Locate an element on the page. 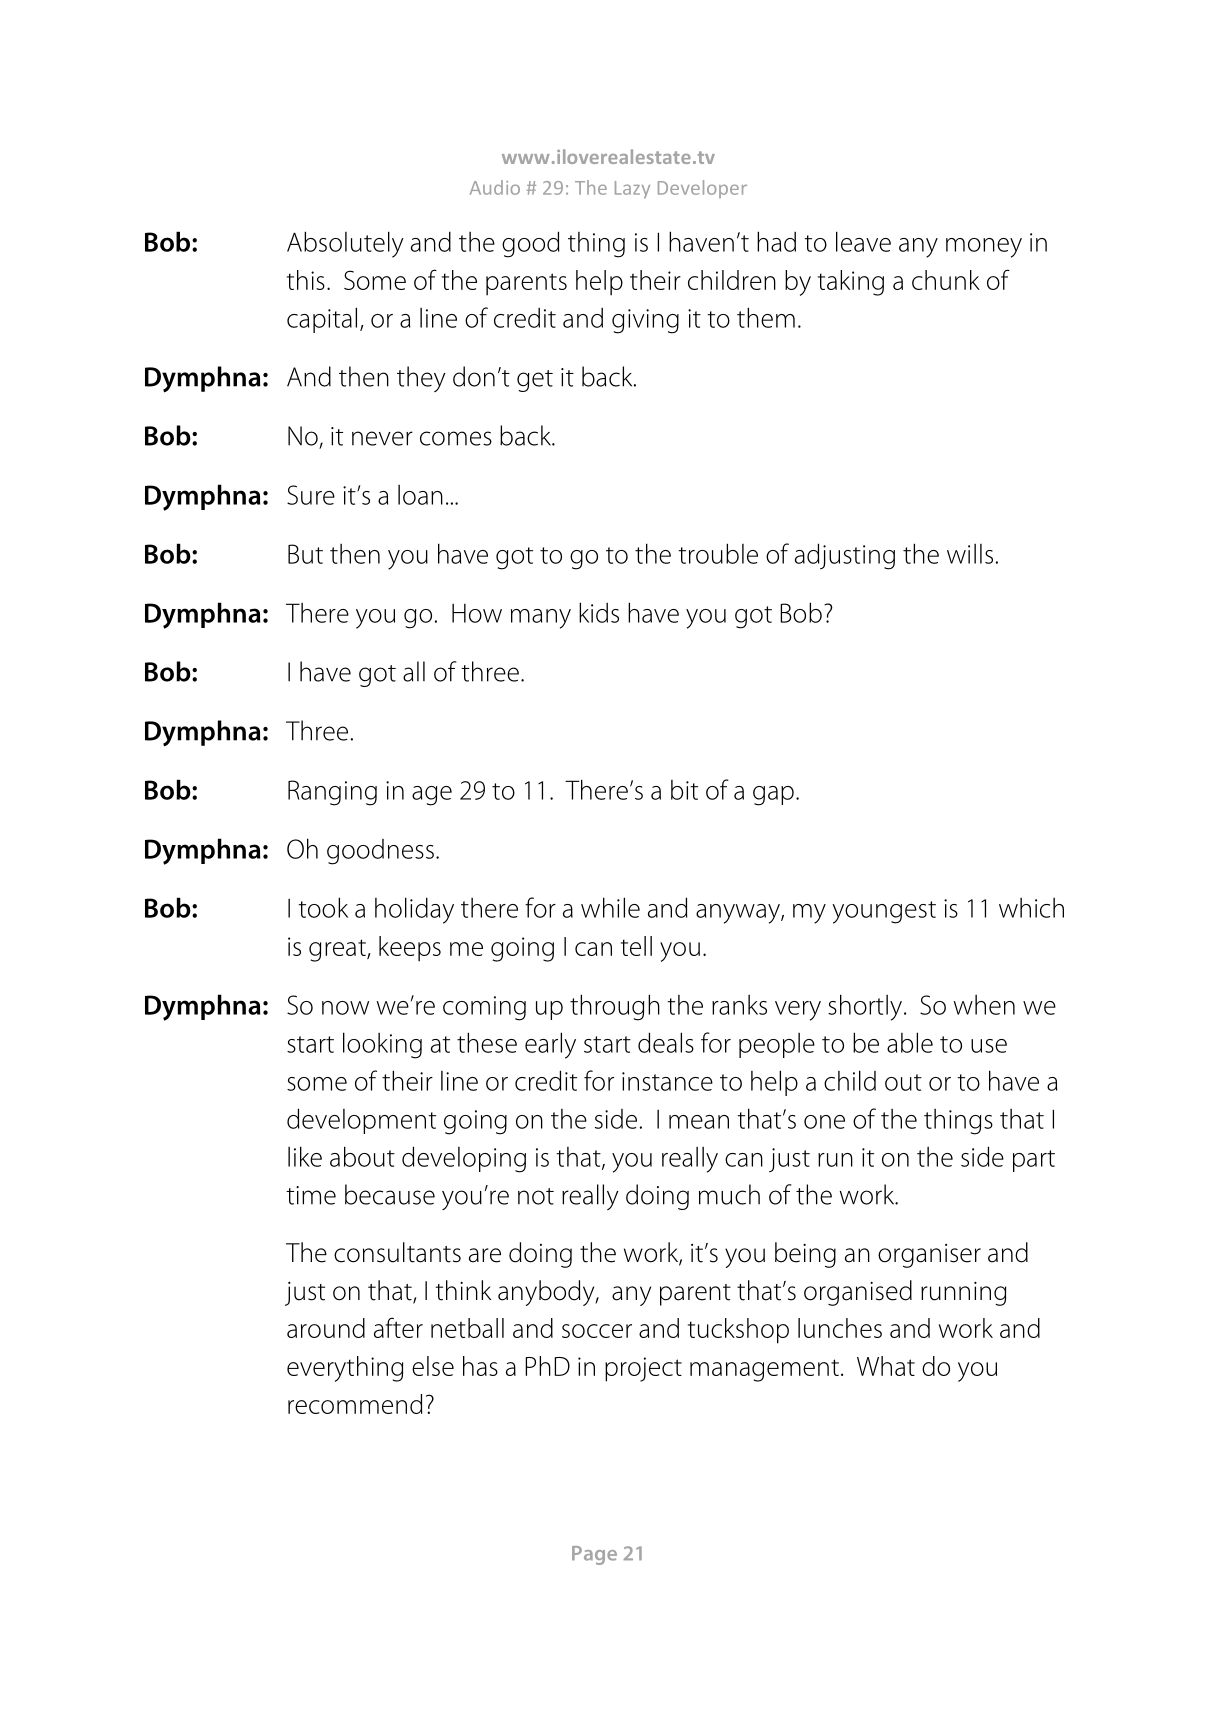 The image size is (1216, 1721). while is located at coordinates (610, 907).
